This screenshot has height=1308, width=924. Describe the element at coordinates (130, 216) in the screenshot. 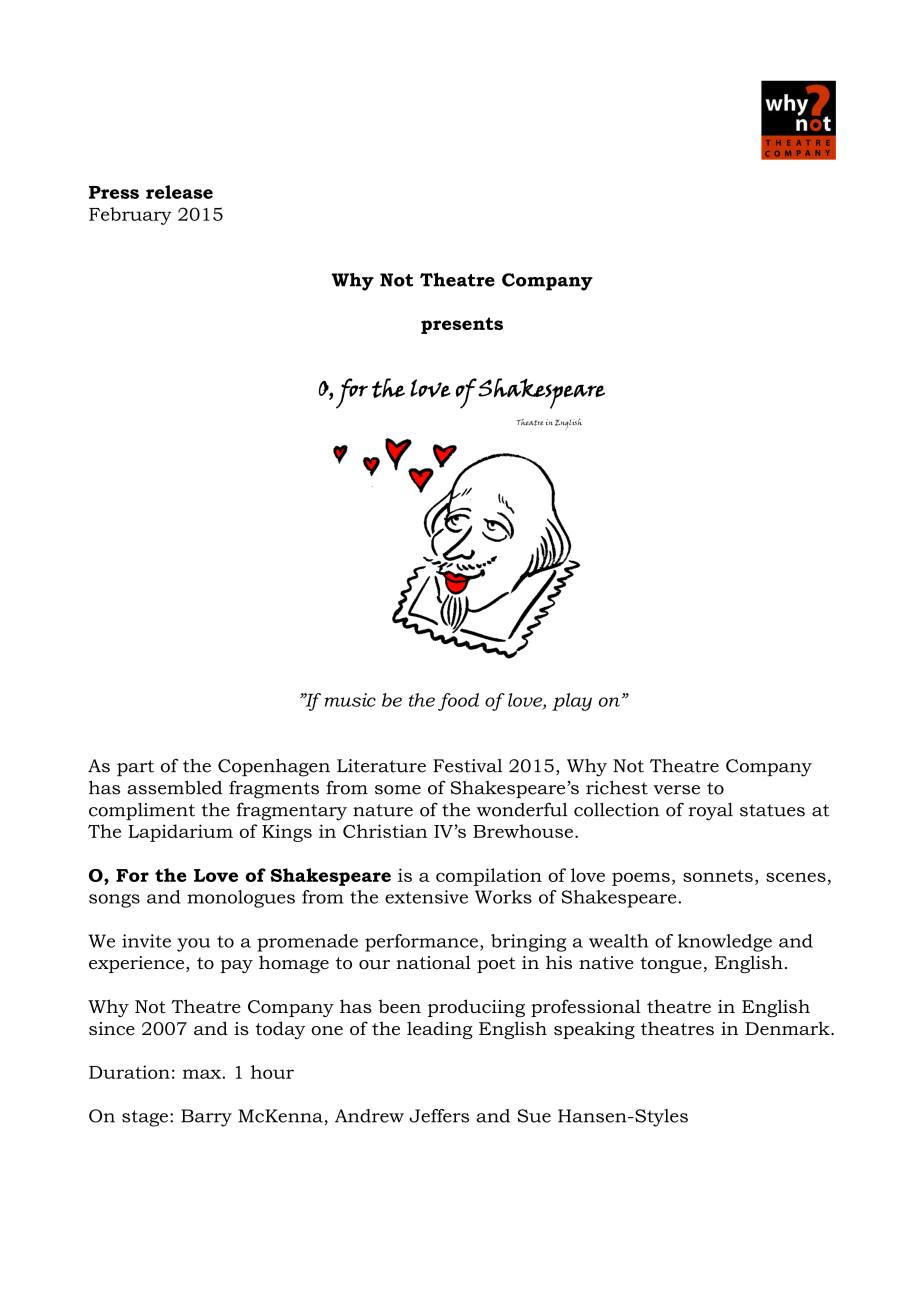

I see `February` at that location.
